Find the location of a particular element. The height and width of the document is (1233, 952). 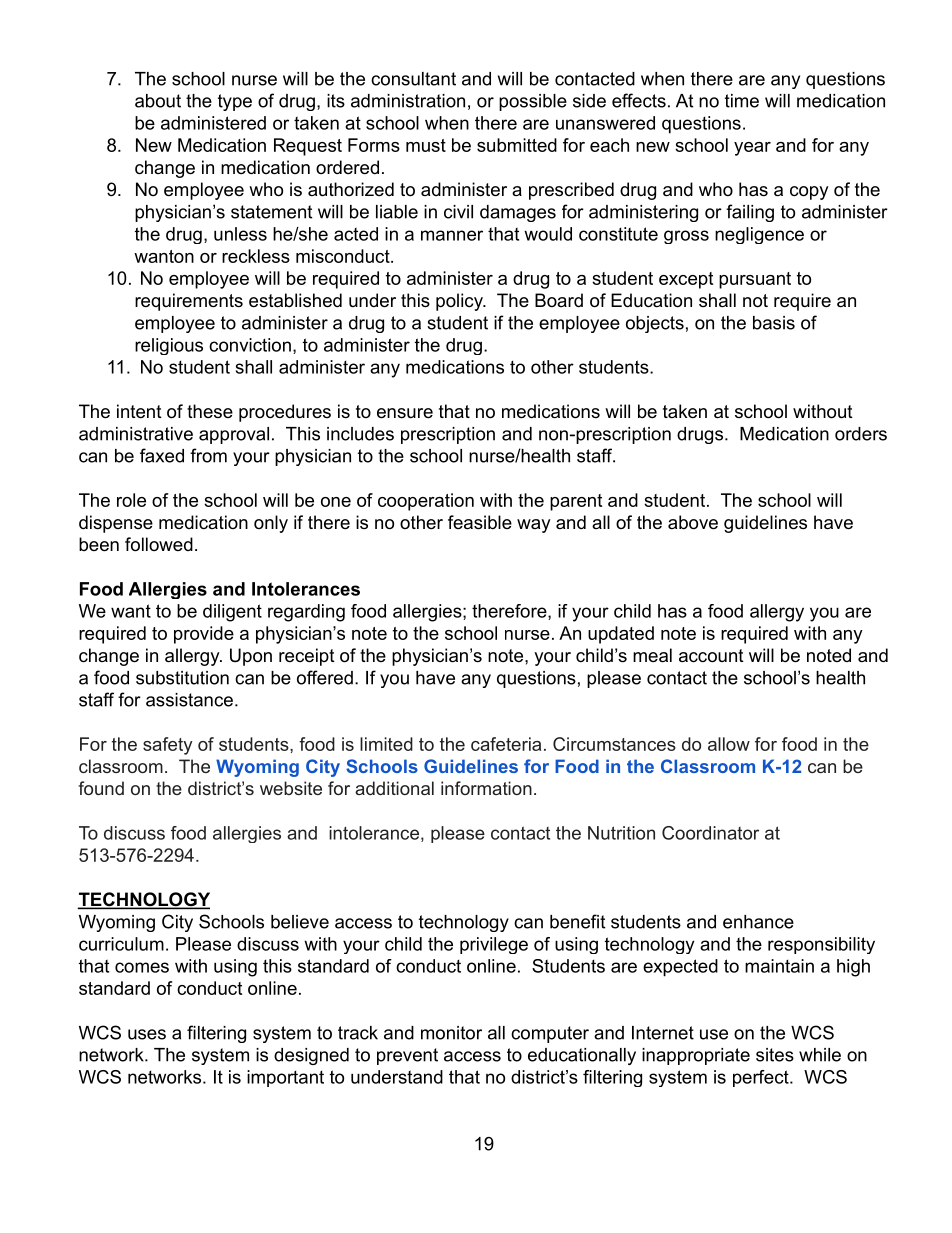

sites is located at coordinates (775, 1055).
